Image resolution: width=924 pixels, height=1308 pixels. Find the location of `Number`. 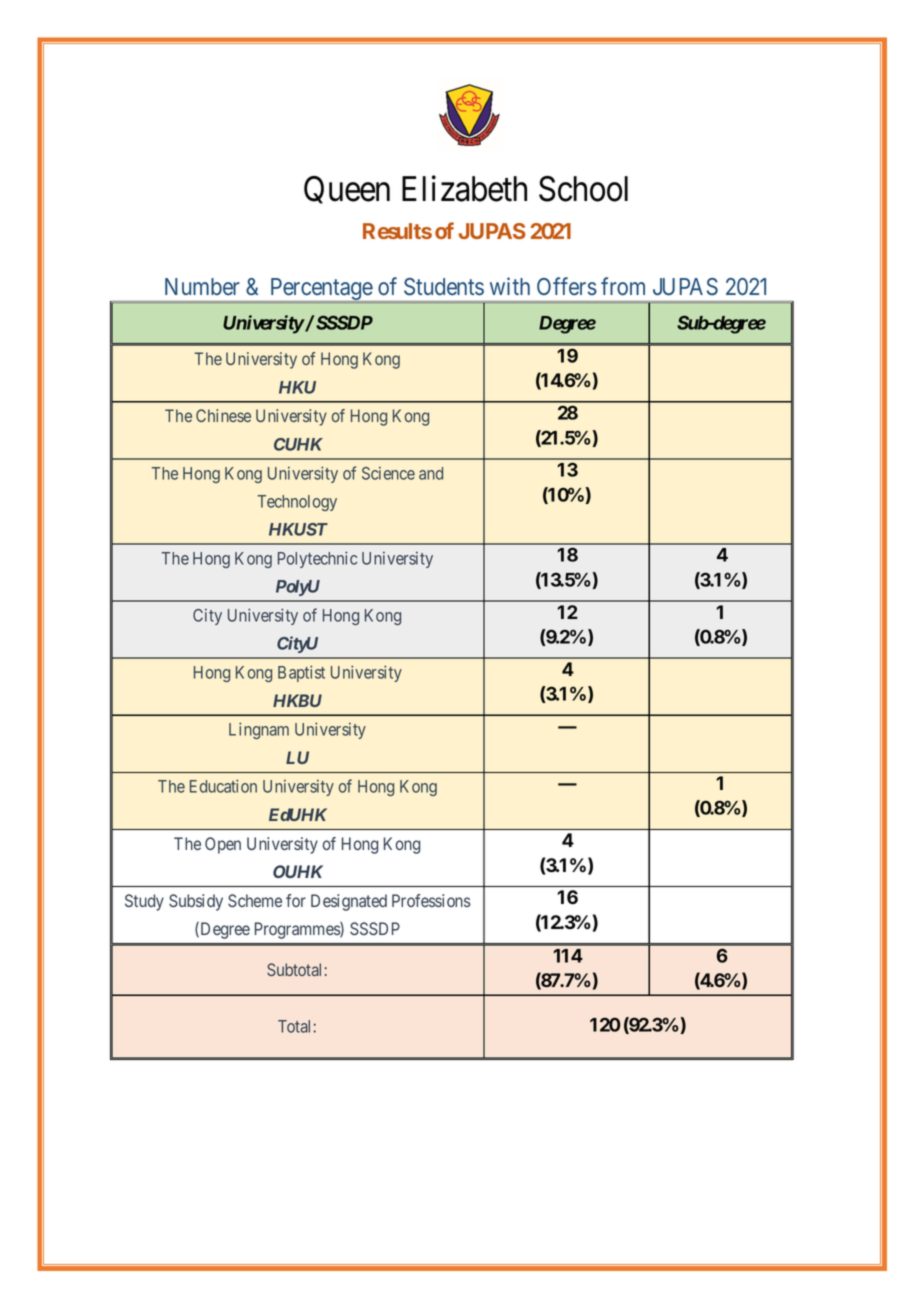

Number is located at coordinates (202, 286).
